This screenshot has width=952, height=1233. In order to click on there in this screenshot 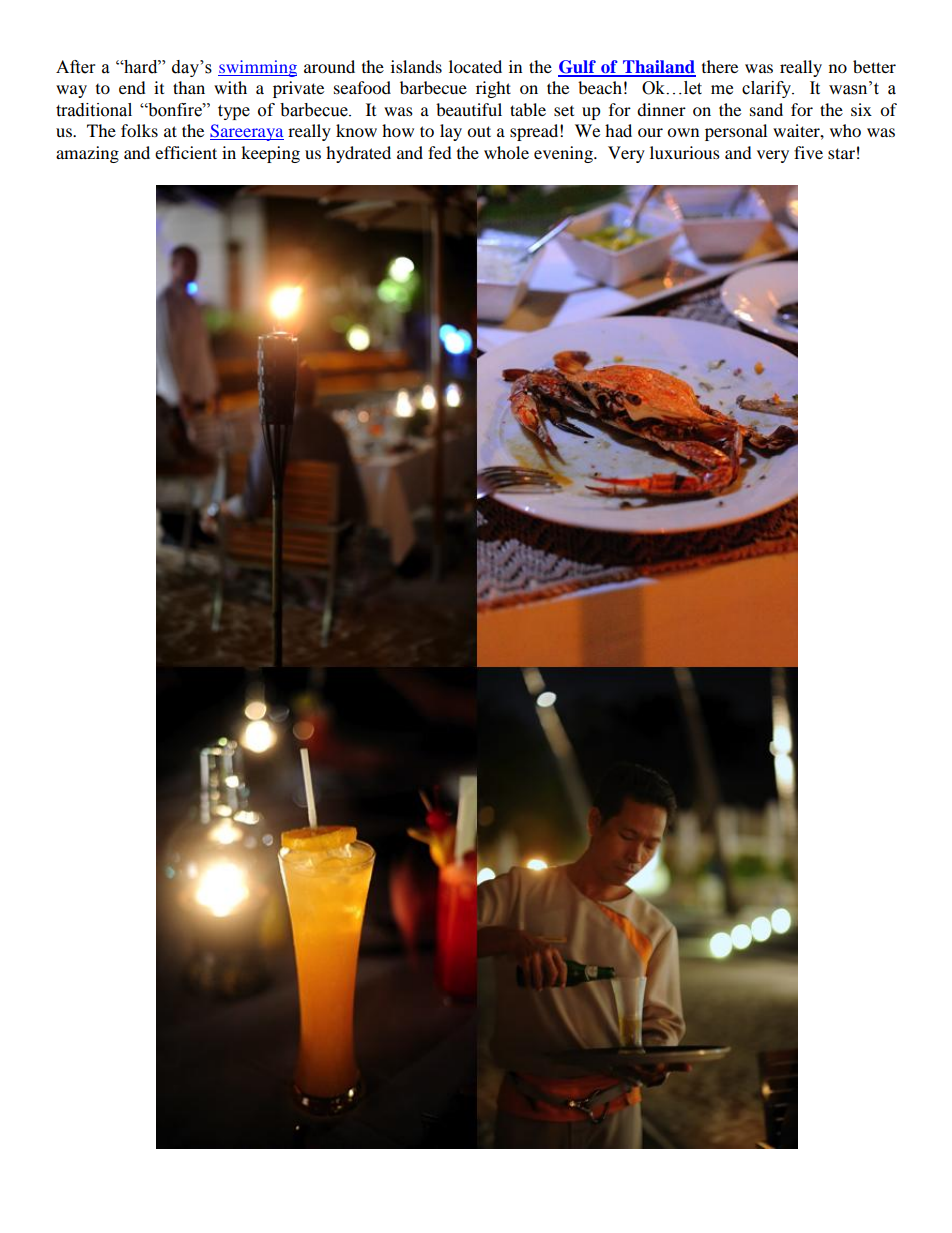, I will do `click(720, 66)`.
